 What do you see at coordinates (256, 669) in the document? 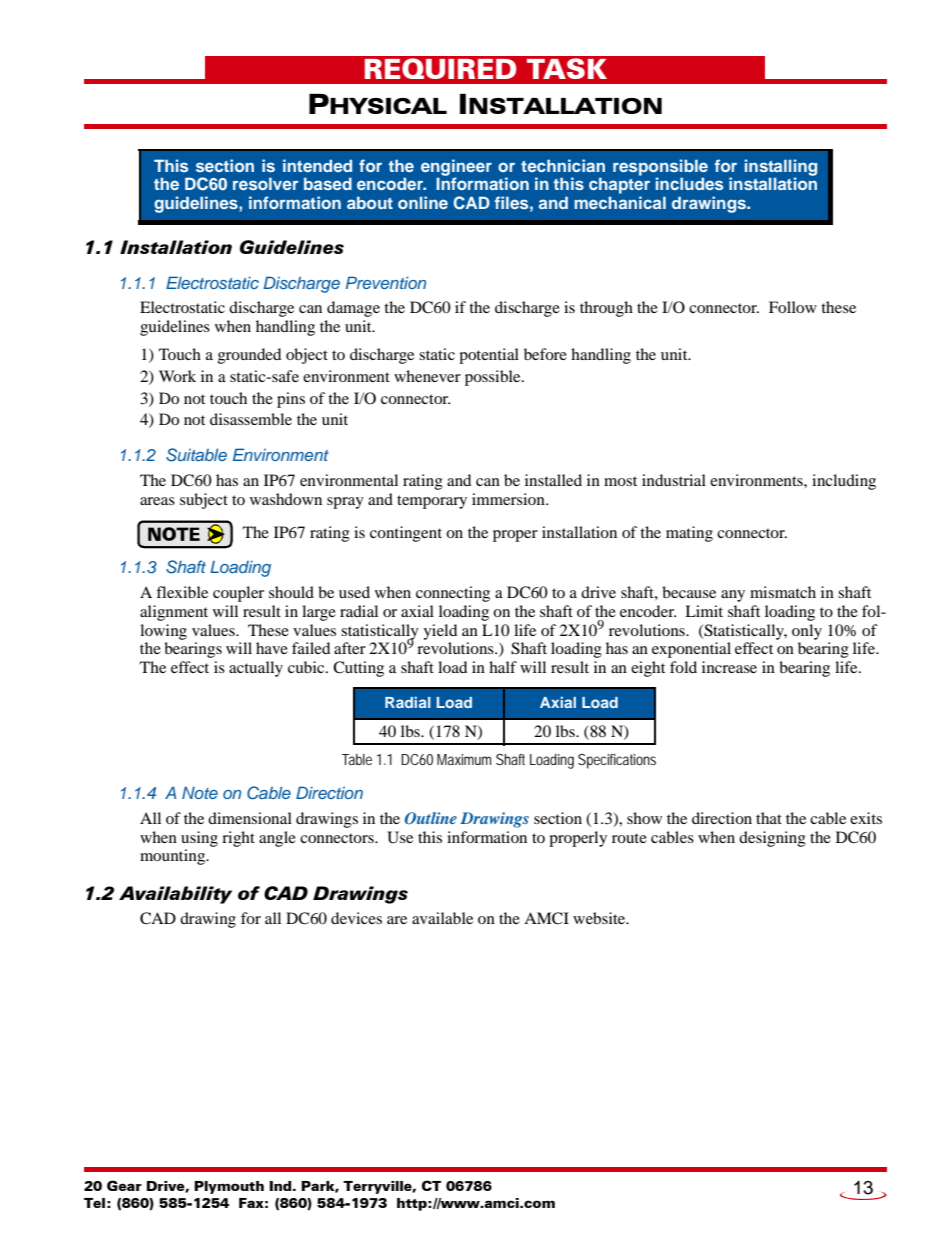
I see `actually` at bounding box center [256, 669].
